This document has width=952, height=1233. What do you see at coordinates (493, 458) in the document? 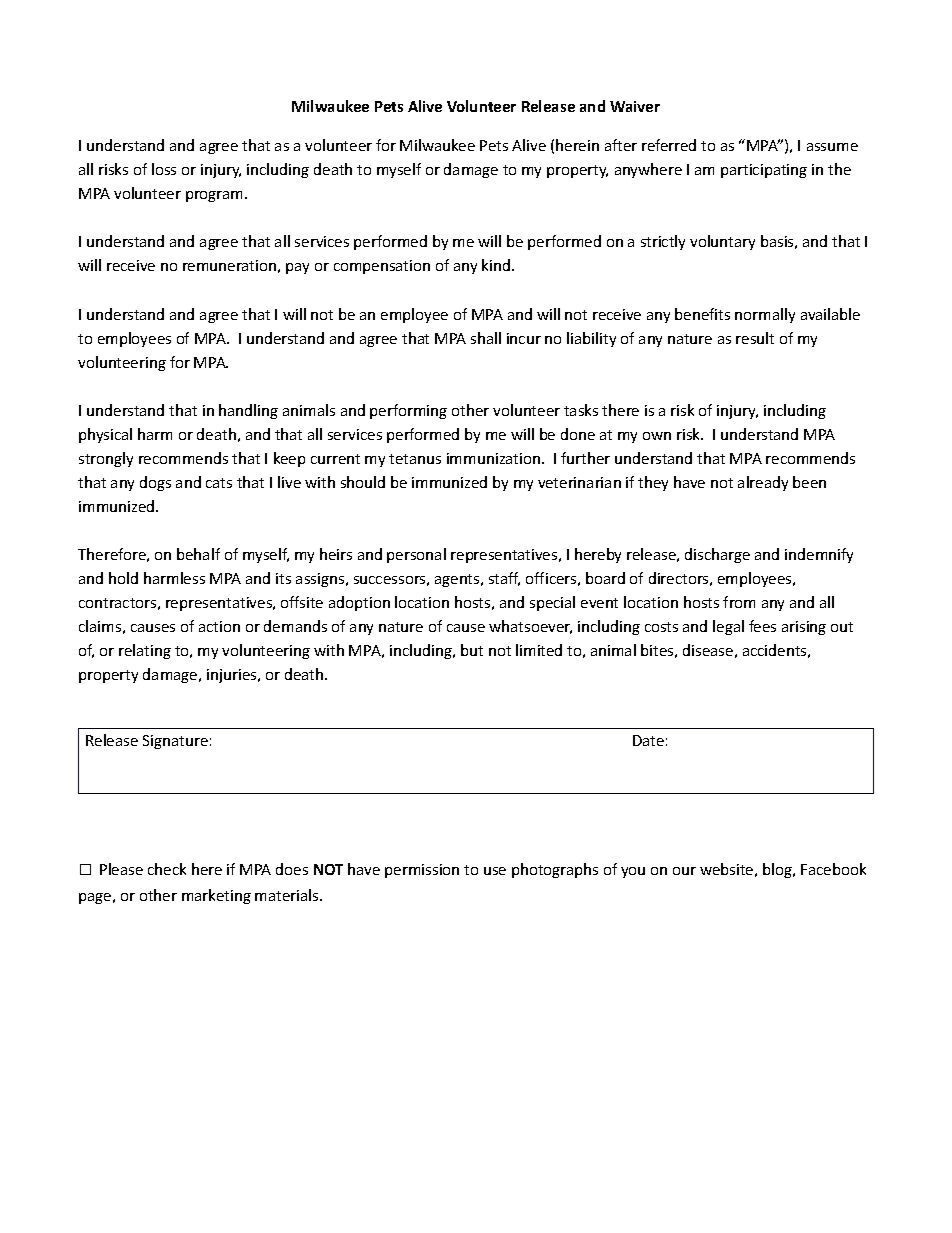
I see `immunization` at bounding box center [493, 458].
